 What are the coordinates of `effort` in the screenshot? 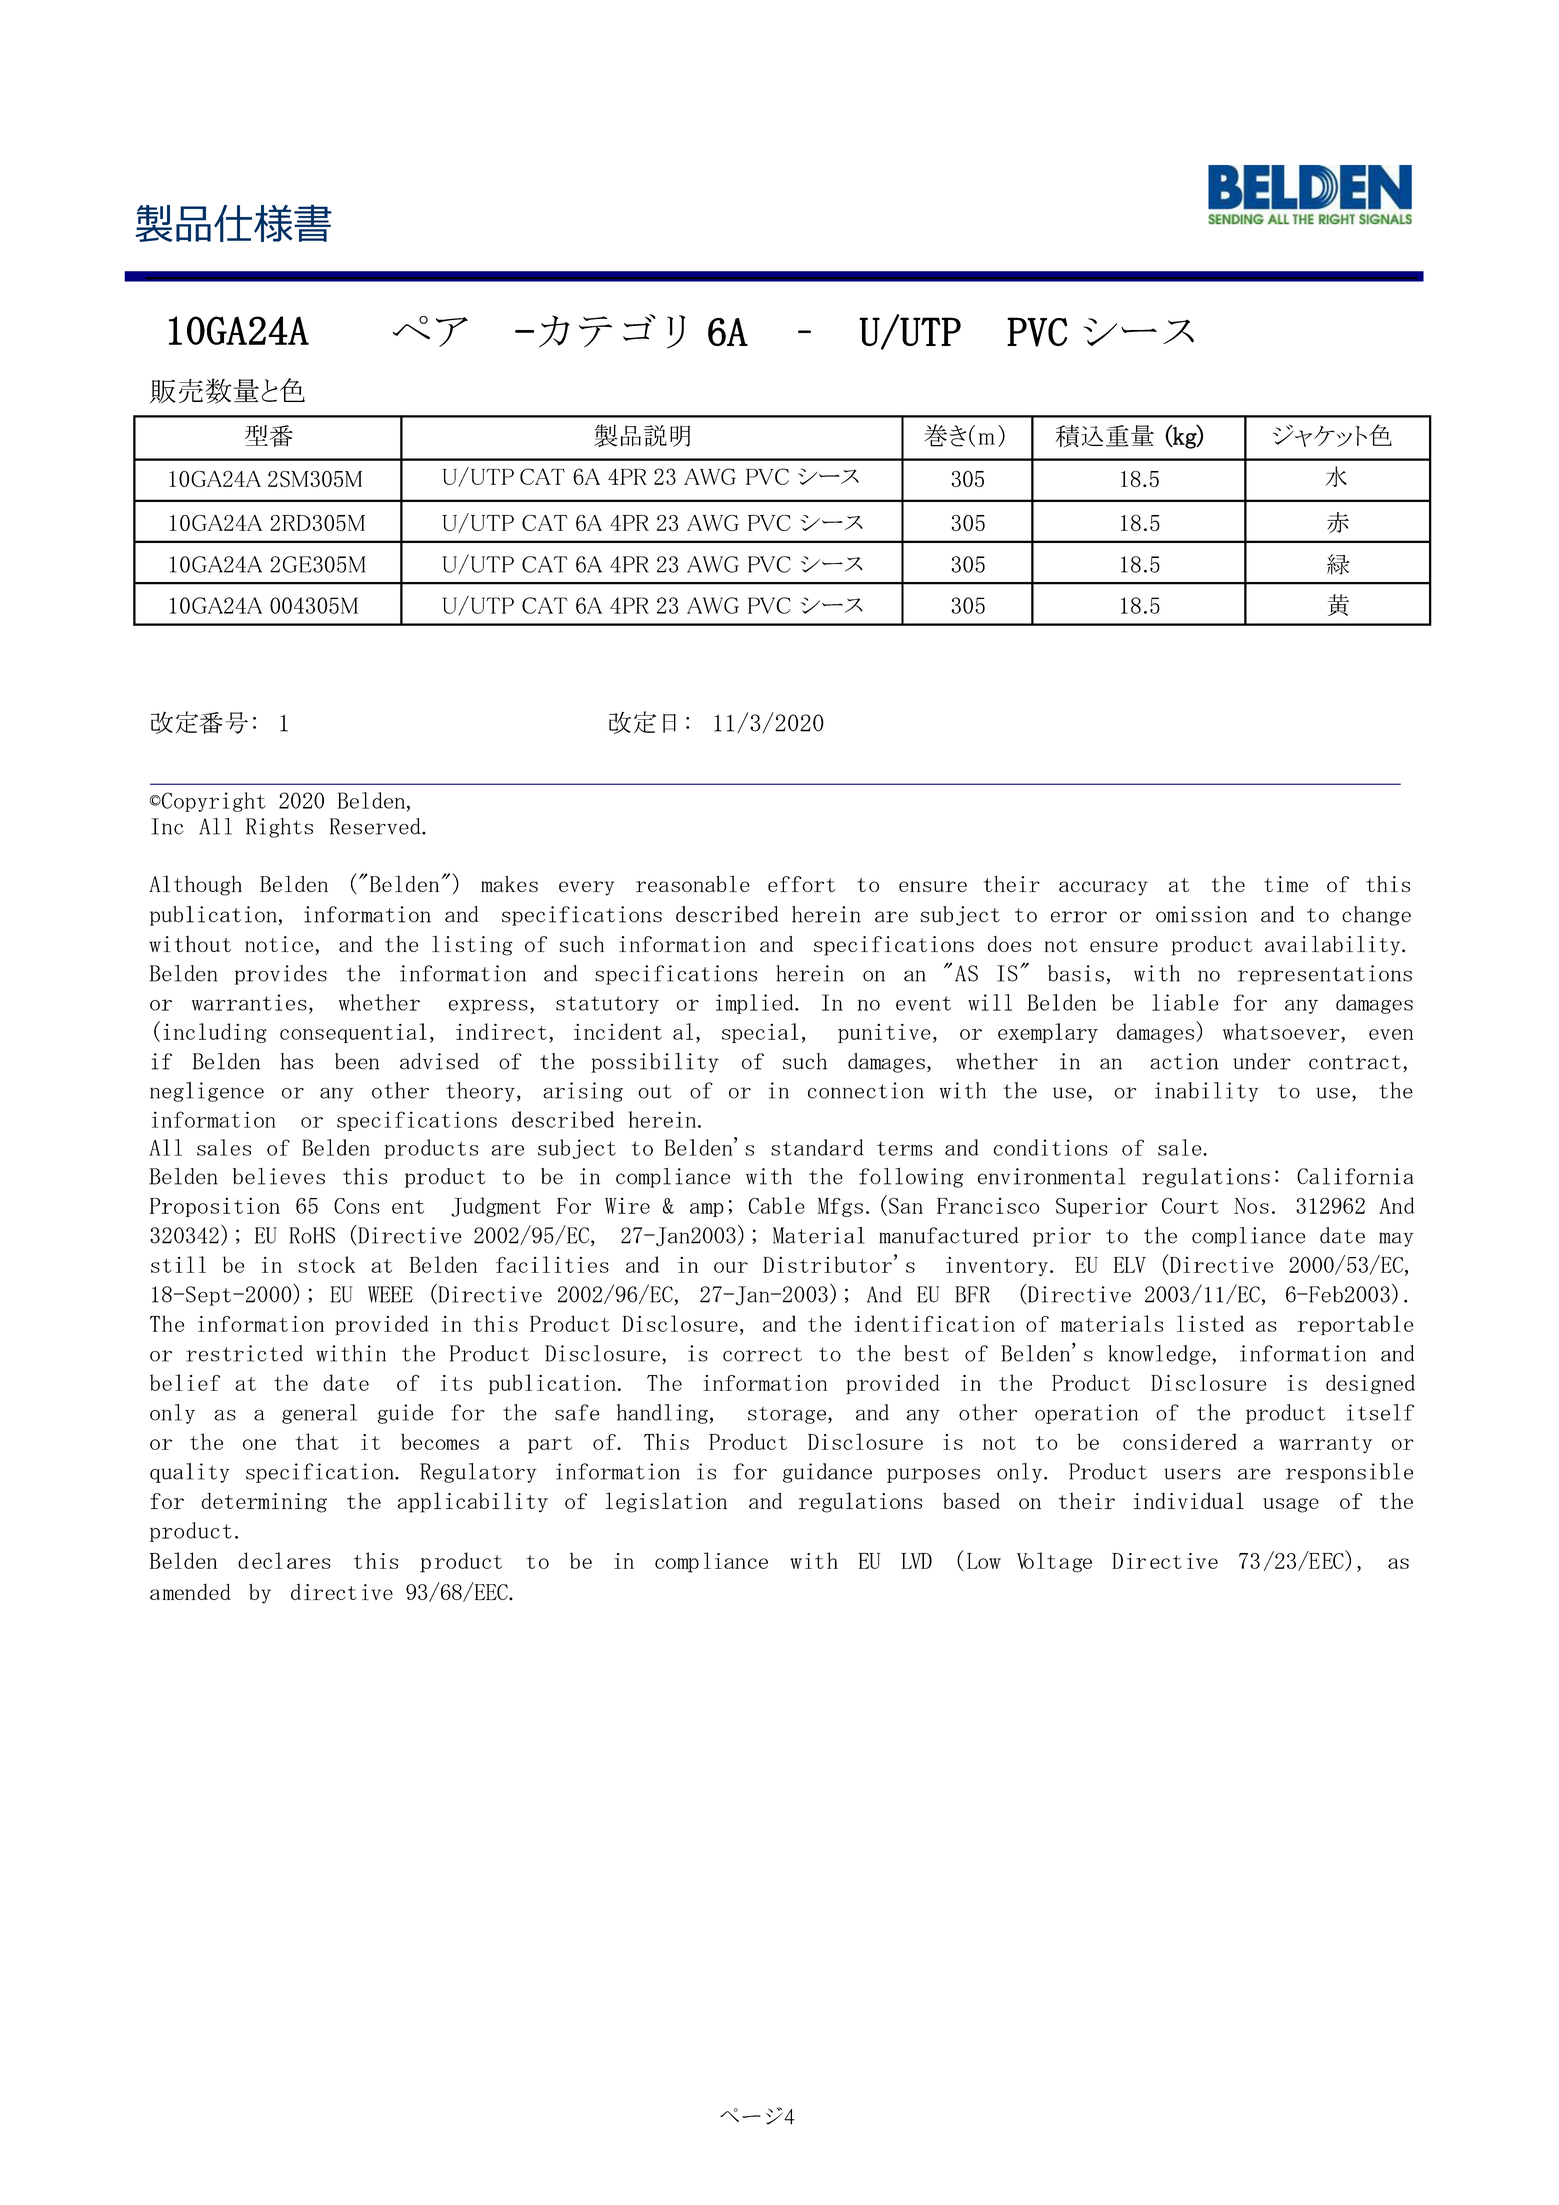 It's located at (801, 884).
